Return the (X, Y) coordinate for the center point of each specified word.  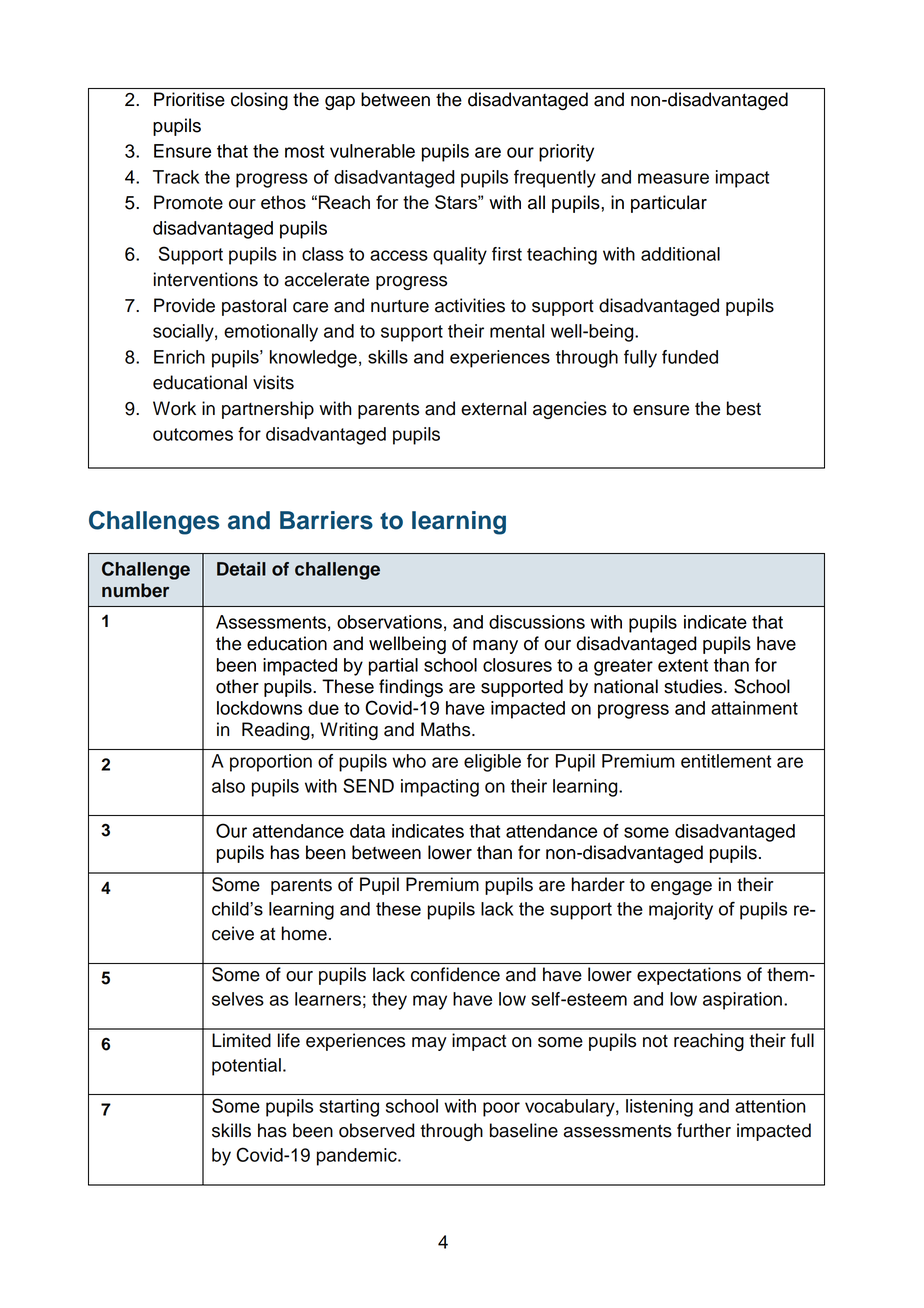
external (493, 408)
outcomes (193, 434)
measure (673, 178)
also (228, 786)
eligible (492, 763)
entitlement (726, 761)
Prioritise (189, 99)
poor (501, 1109)
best (744, 408)
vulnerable (372, 151)
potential (246, 1067)
